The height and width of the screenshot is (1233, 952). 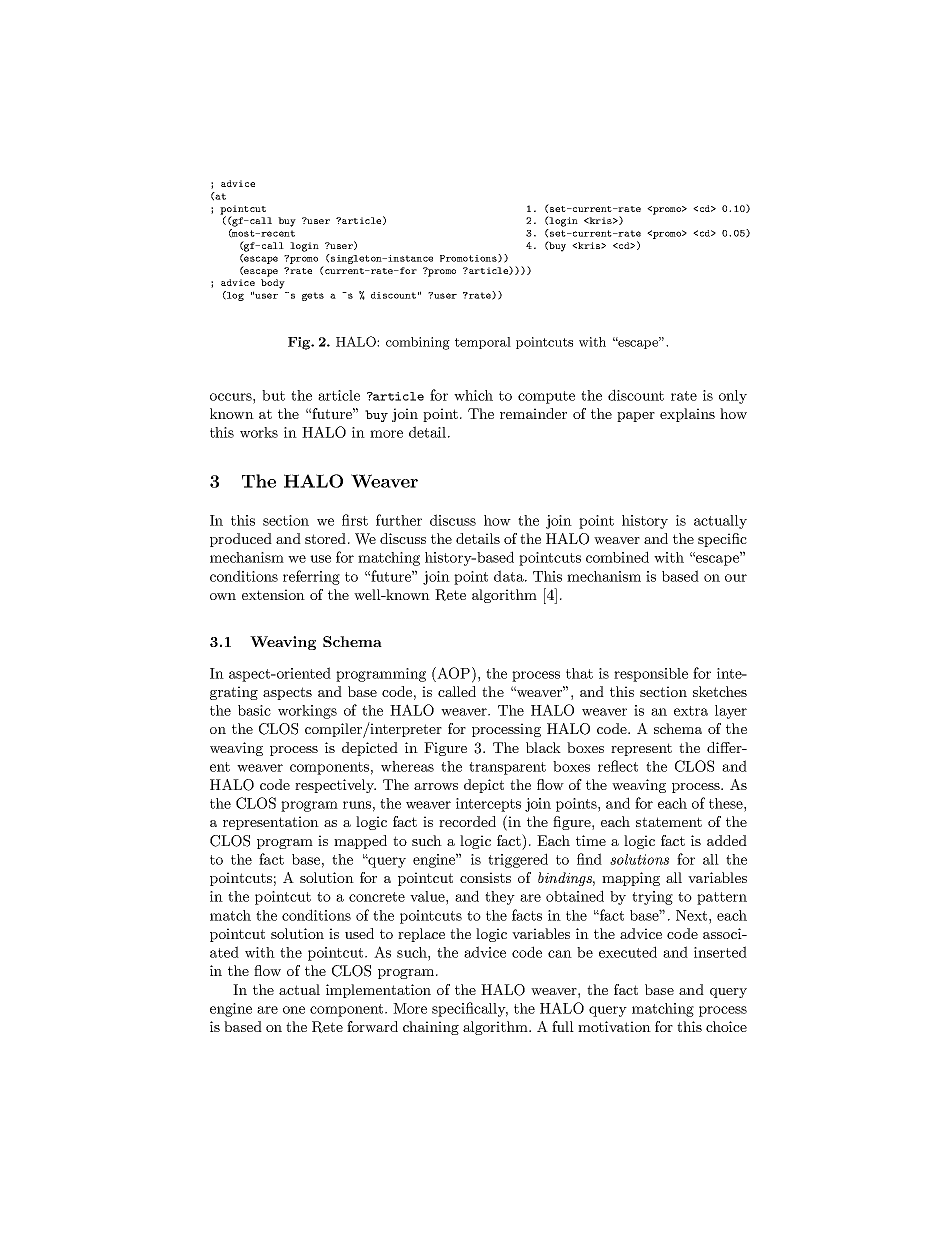 What do you see at coordinates (372, 1026) in the screenshot?
I see `forward` at bounding box center [372, 1026].
